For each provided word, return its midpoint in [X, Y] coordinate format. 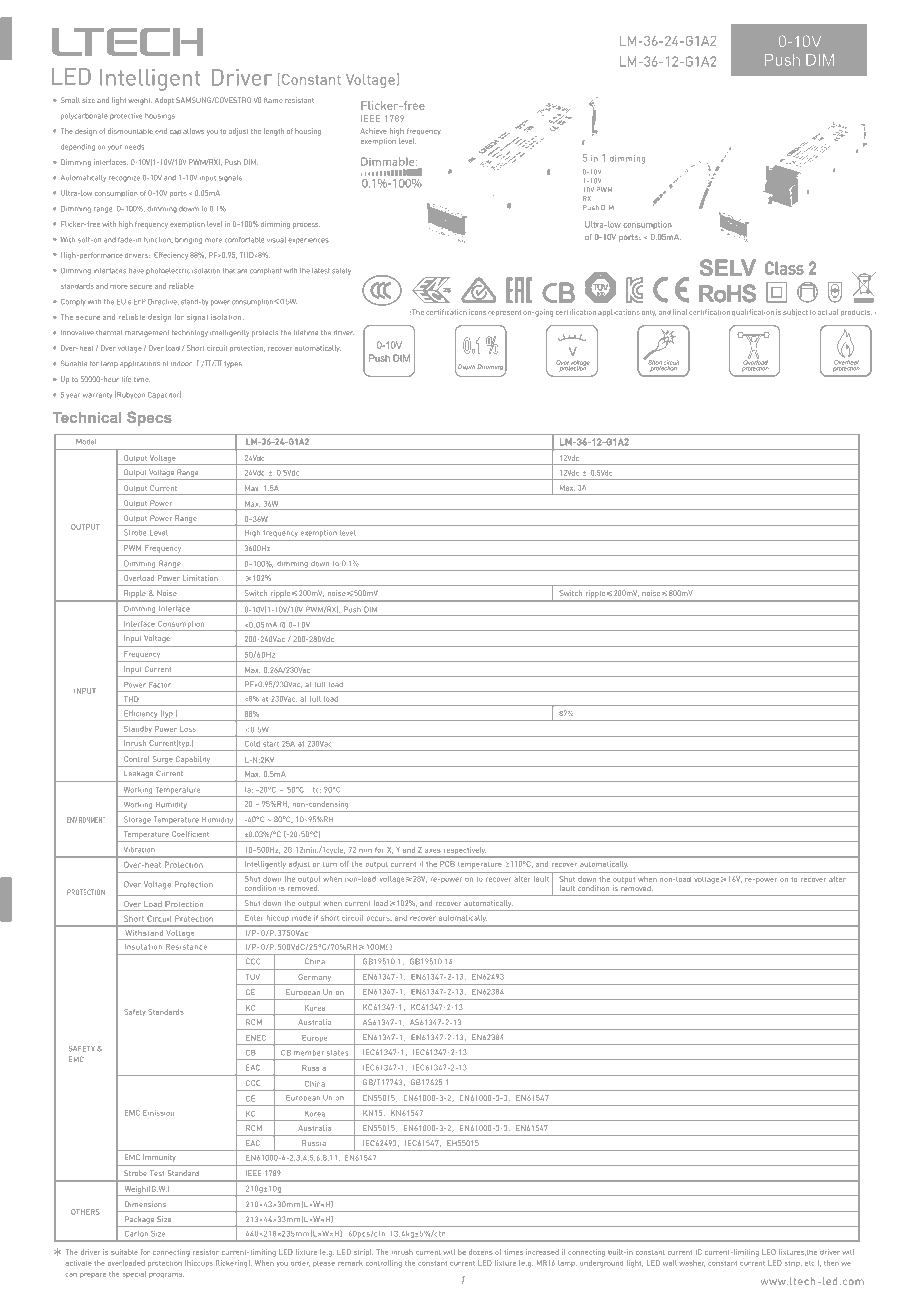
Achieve [373, 131]
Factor [160, 685]
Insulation [144, 947]
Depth [465, 368]
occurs [379, 918]
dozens [481, 1252]
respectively [464, 852]
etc [809, 1263]
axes [433, 851]
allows [193, 131]
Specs [149, 418]
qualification [753, 312]
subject [795, 312]
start [271, 744]
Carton [136, 1233]
